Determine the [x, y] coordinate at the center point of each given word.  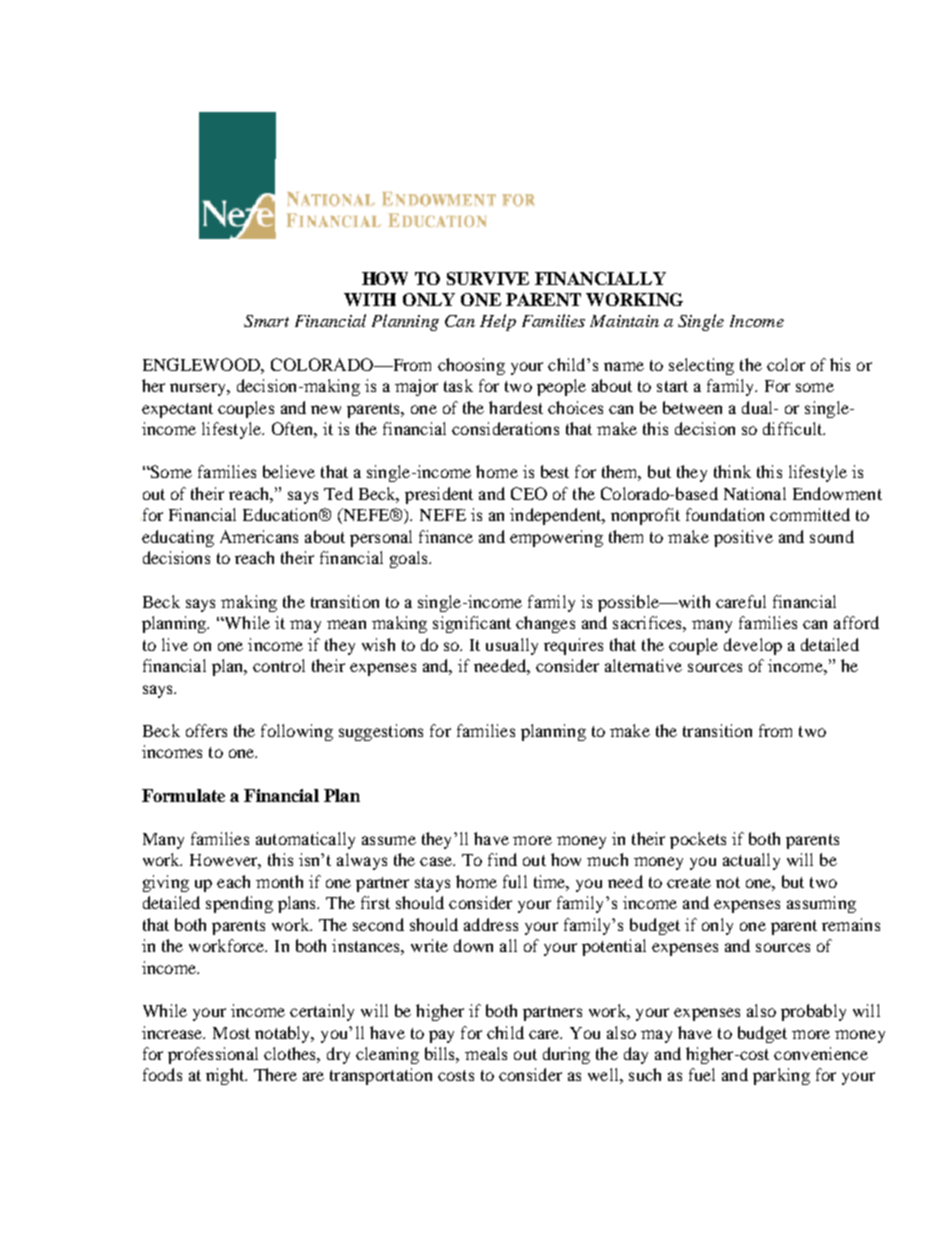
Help [498, 322]
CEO [529, 493]
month [279, 881]
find [502, 859]
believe [289, 471]
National [755, 493]
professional [213, 1055]
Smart [266, 321]
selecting [701, 366]
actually [751, 861]
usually [512, 646]
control [279, 665]
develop [753, 646]
